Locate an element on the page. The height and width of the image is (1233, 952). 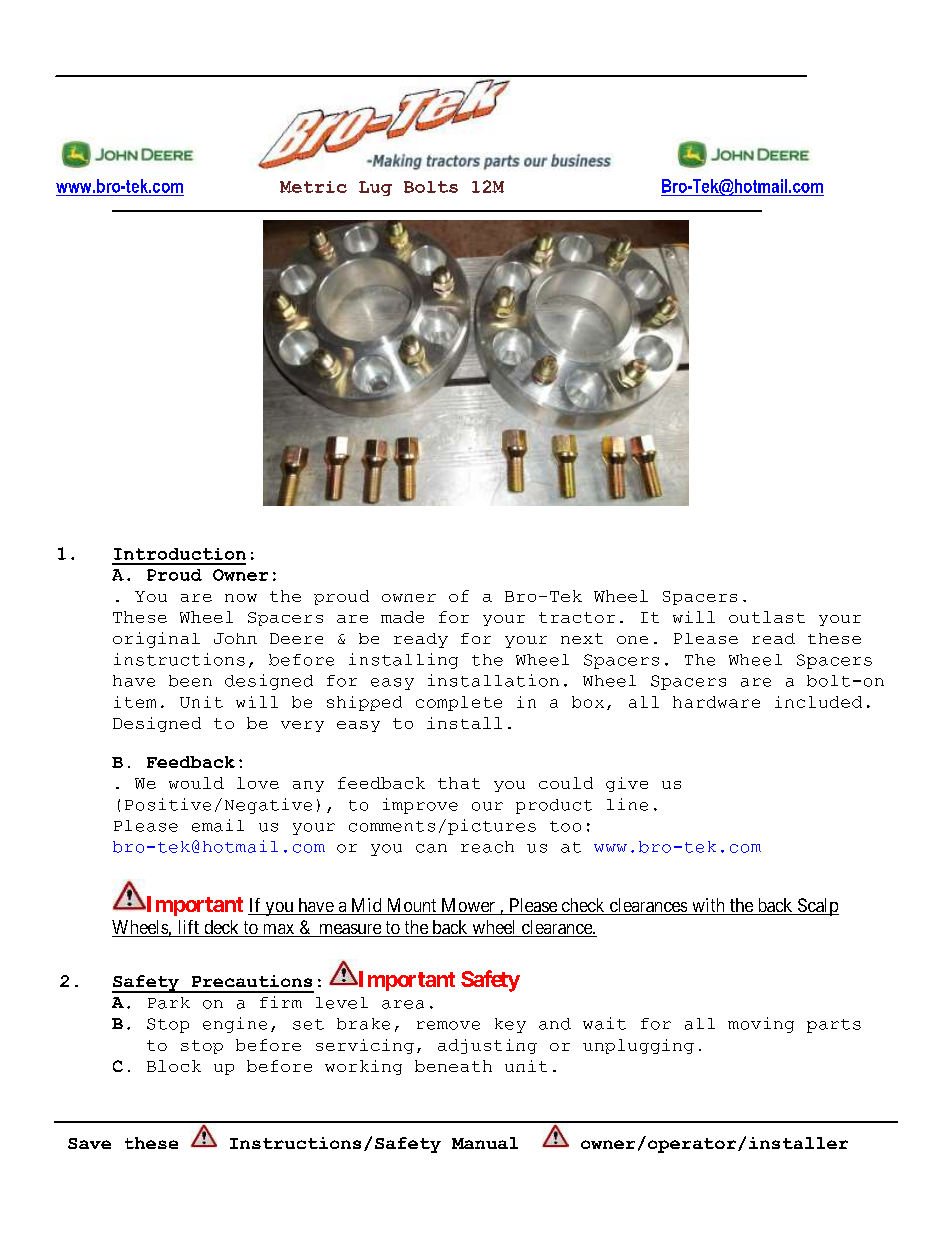
outlast is located at coordinates (767, 617).
